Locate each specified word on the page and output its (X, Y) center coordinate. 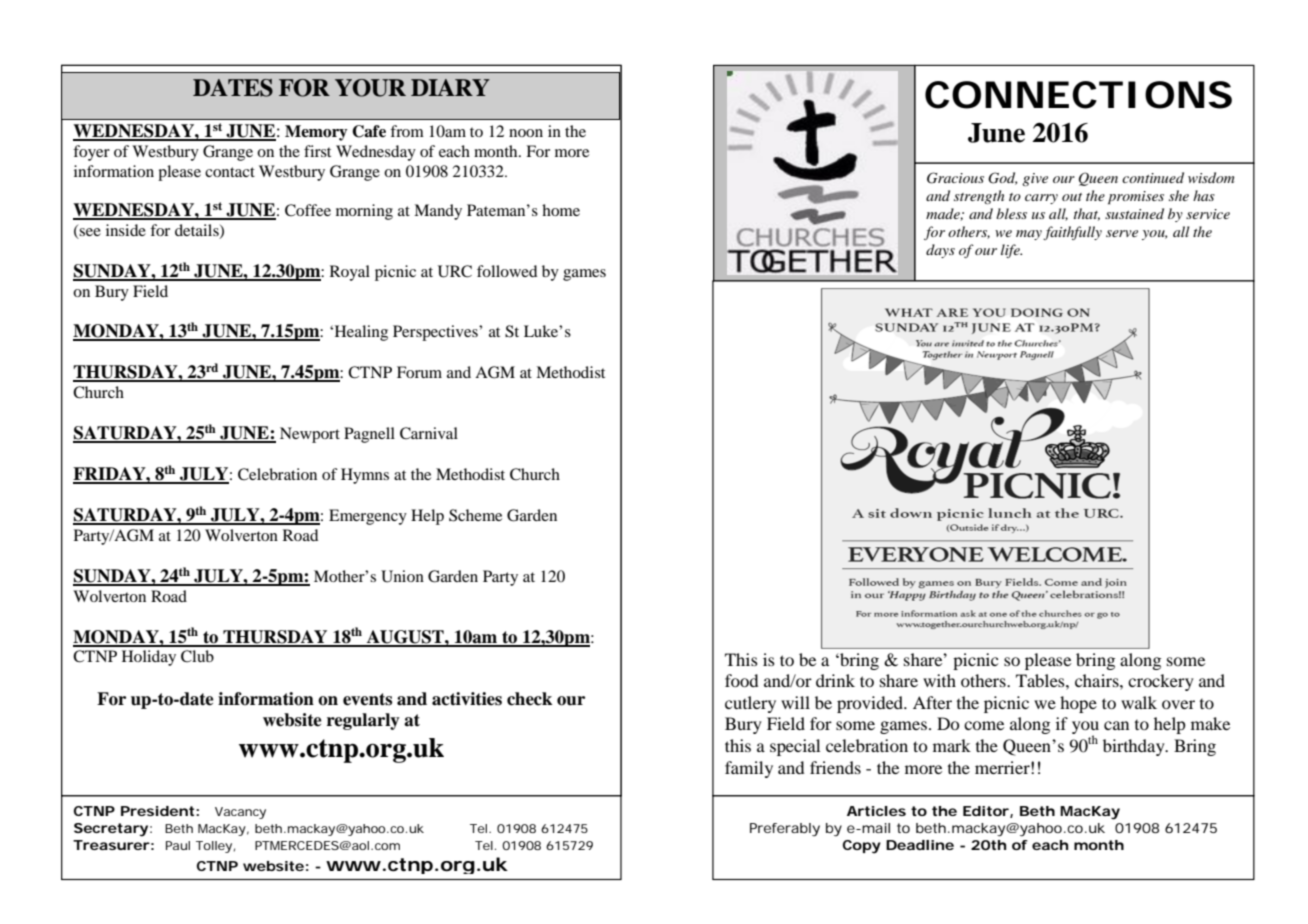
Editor (986, 811)
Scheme (475, 515)
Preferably (785, 830)
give (1035, 179)
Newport (310, 435)
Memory (316, 133)
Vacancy (240, 813)
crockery (1161, 682)
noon (526, 133)
